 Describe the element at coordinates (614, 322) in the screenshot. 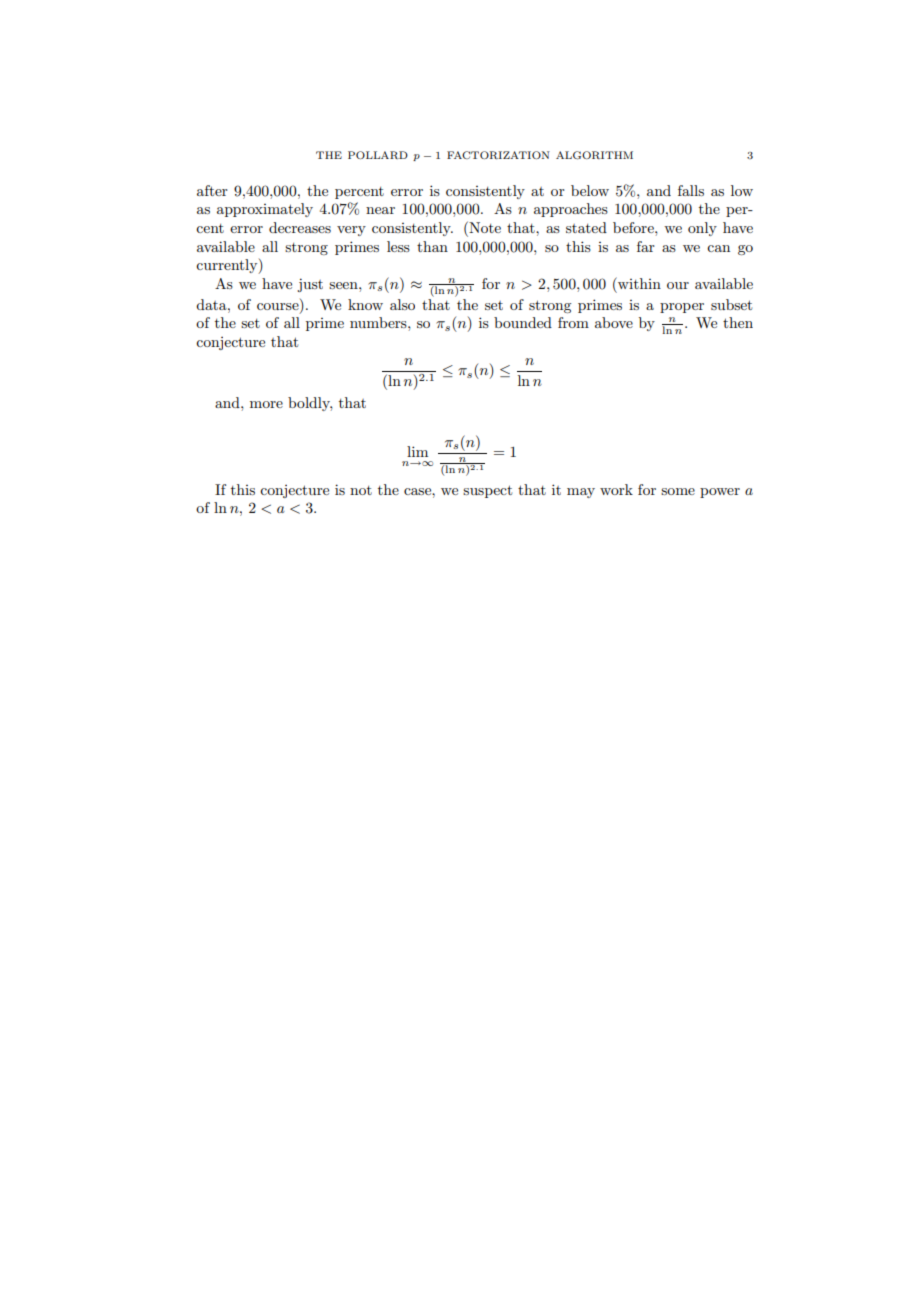

I see `above` at that location.
